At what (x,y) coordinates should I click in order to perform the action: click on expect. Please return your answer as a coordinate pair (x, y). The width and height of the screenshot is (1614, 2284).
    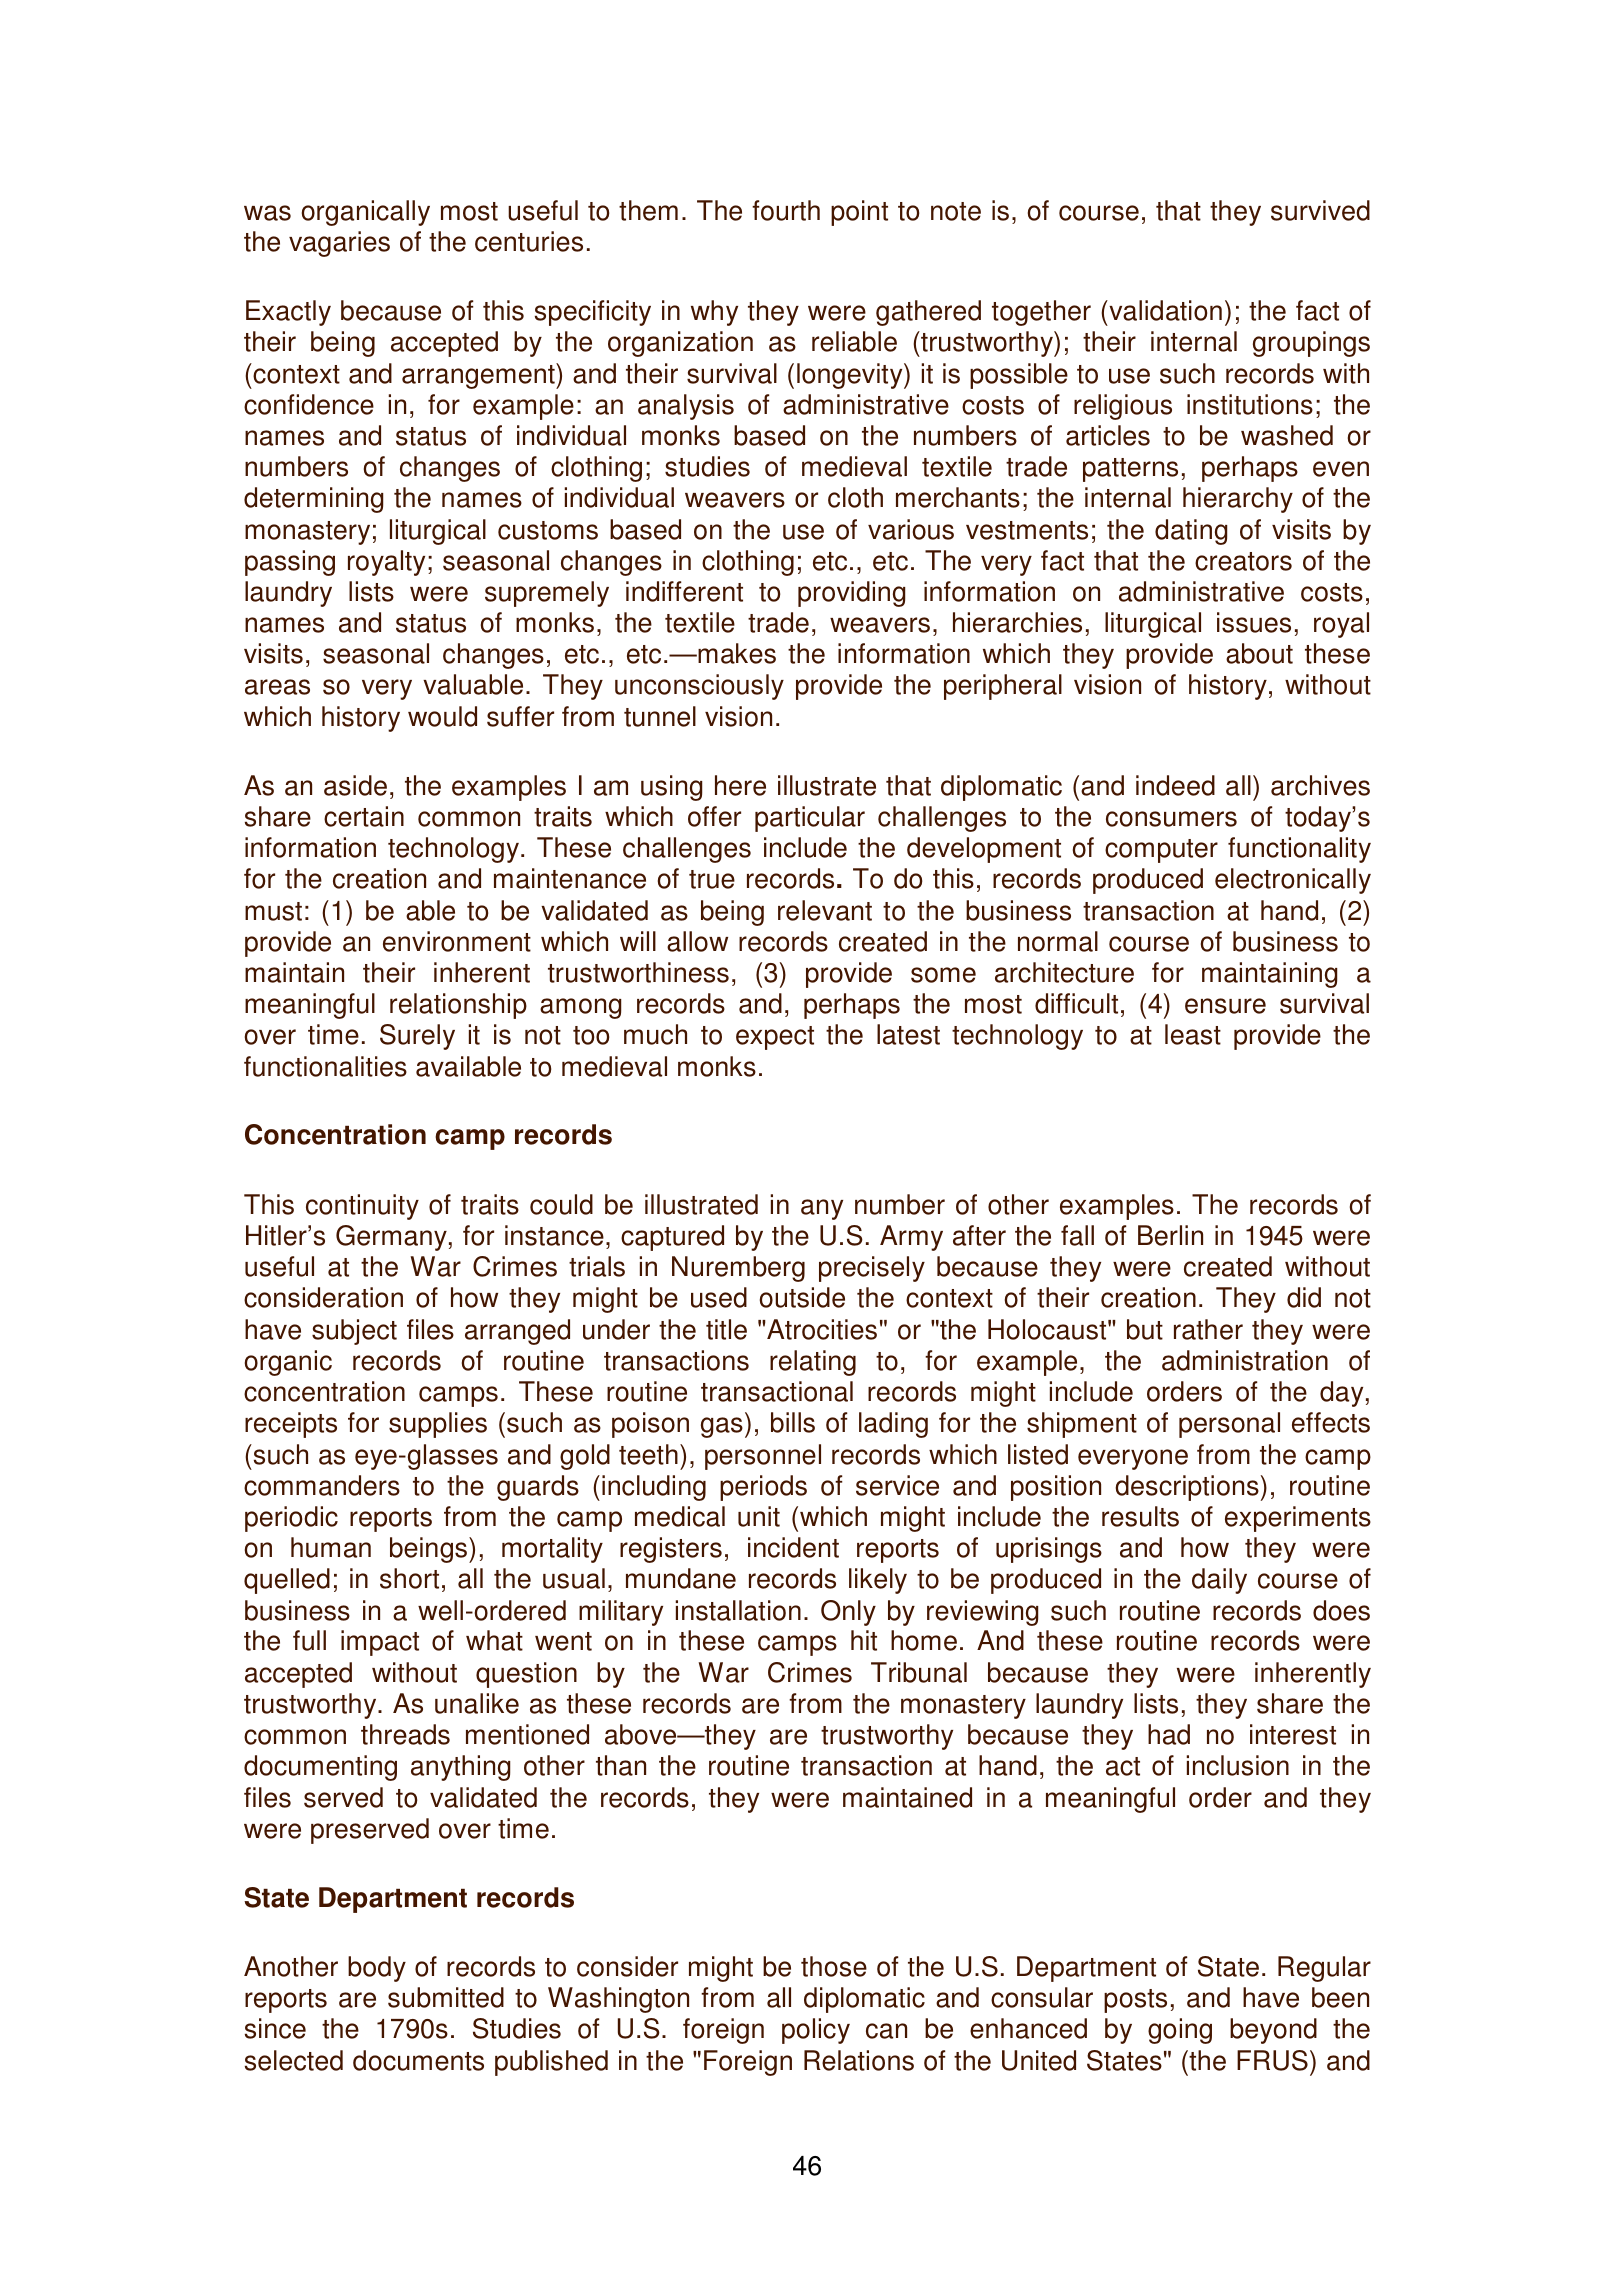
    Looking at the image, I should click on (775, 1038).
